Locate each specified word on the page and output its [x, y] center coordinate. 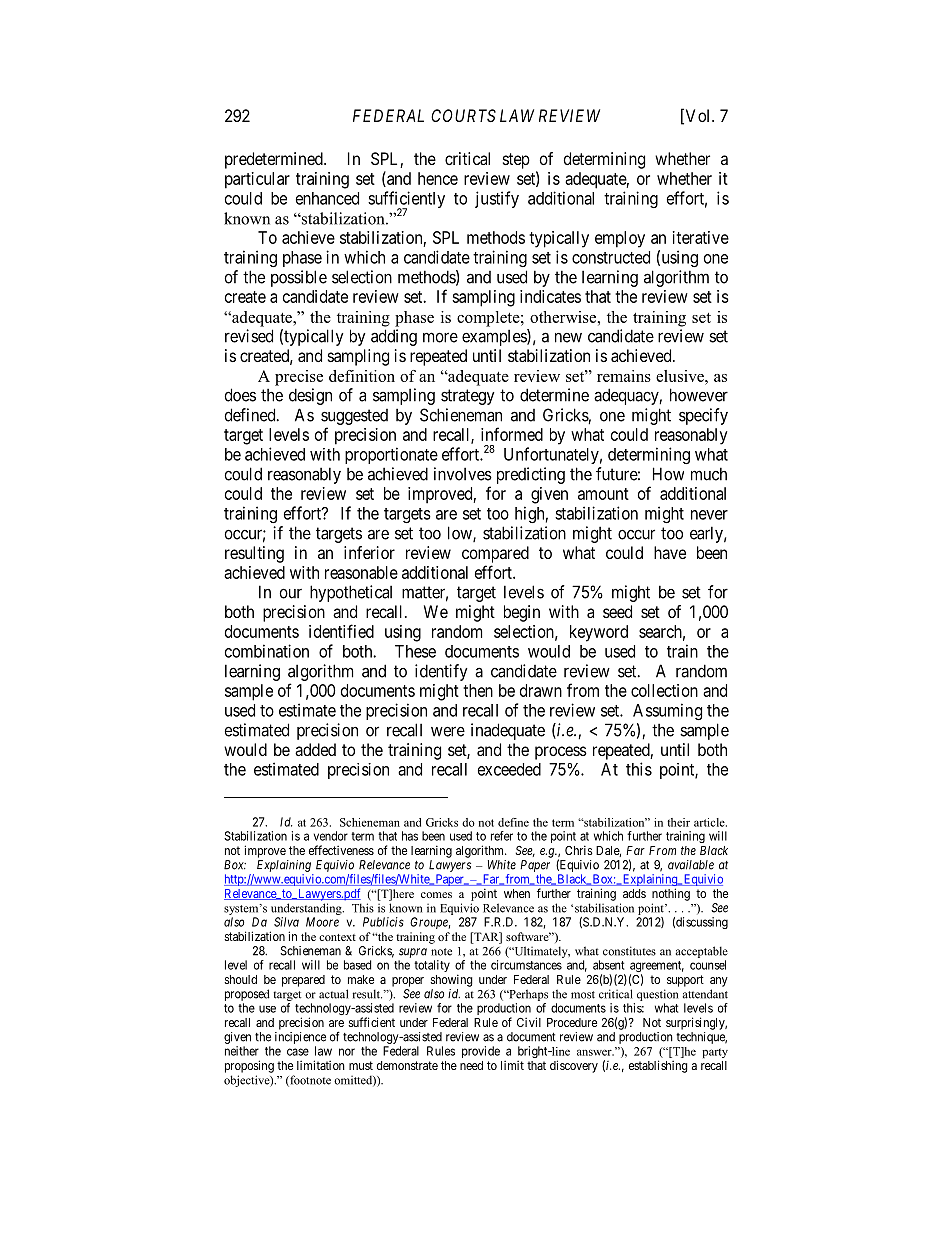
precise [299, 378]
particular [257, 180]
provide [481, 1052]
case [298, 1052]
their [678, 822]
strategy [468, 397]
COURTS [463, 115]
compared [495, 554]
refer [502, 836]
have [670, 552]
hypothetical [351, 593]
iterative [701, 237]
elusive [681, 376]
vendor [331, 836]
